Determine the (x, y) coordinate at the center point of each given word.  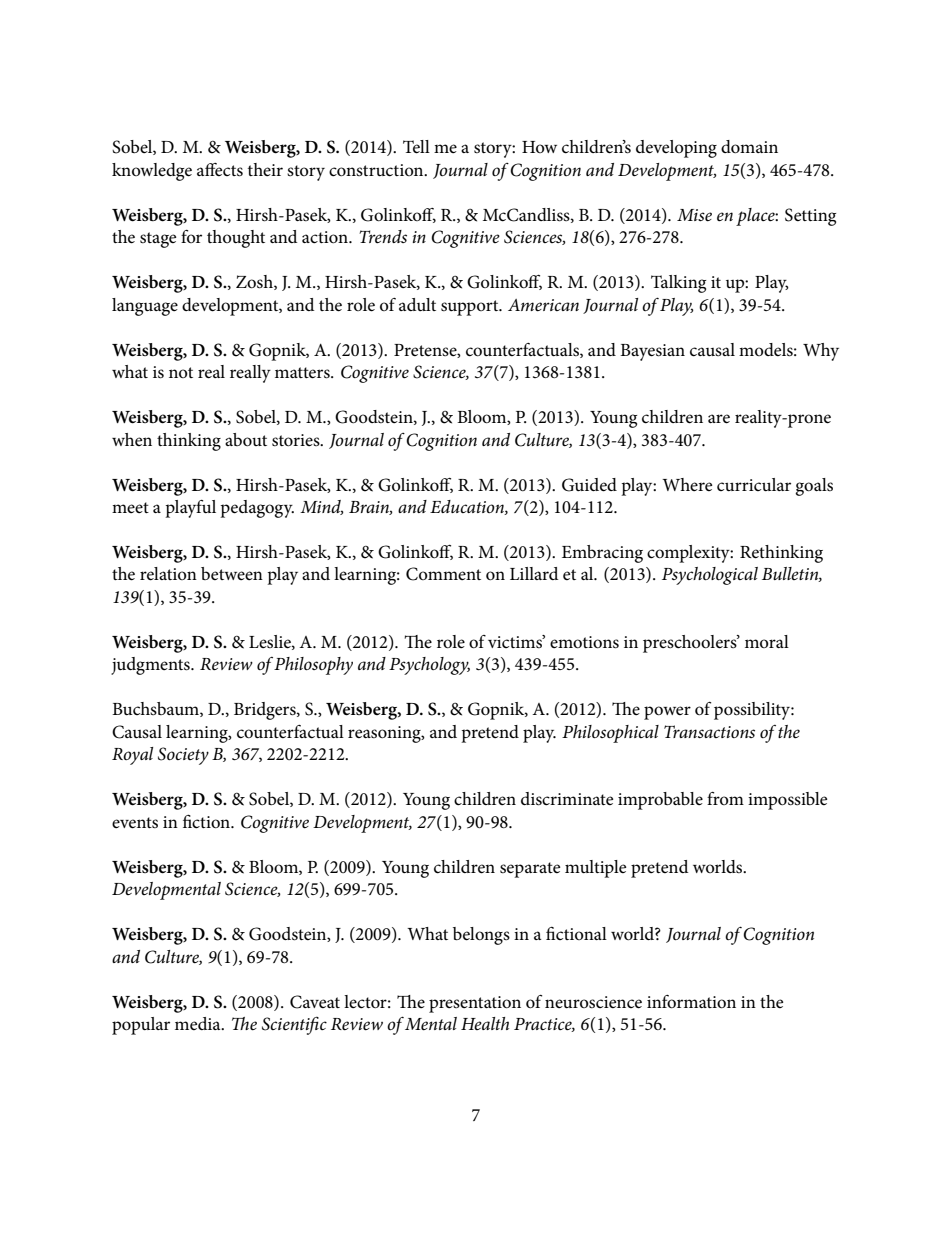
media (199, 1023)
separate (530, 870)
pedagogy (257, 509)
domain (749, 146)
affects (220, 170)
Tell (416, 147)
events (135, 823)
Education (468, 507)
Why (821, 352)
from (725, 798)
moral (767, 641)
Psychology (429, 666)
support (471, 308)
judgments (151, 666)
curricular (754, 484)
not (181, 372)
